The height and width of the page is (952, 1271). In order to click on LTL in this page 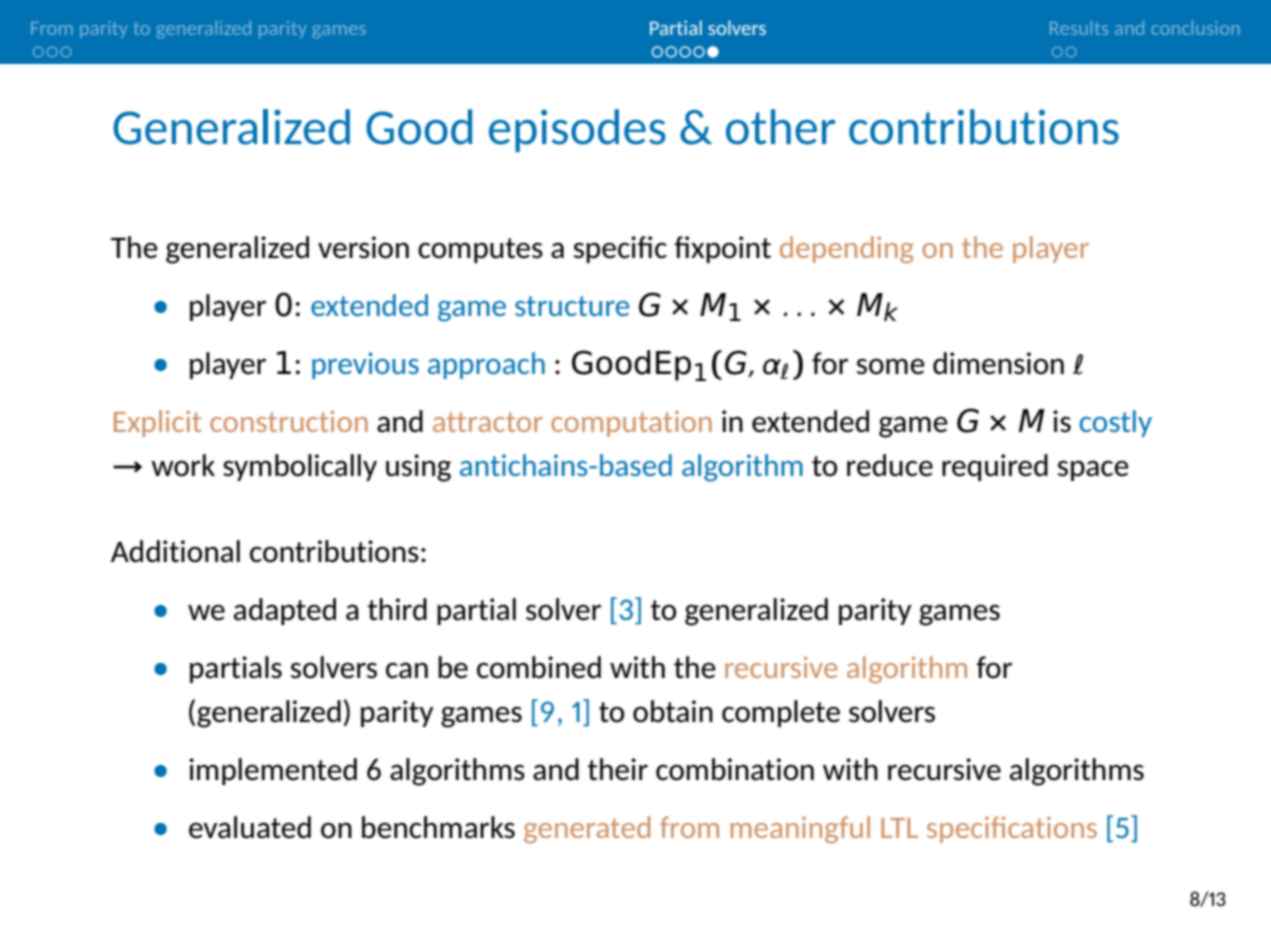, I will do `click(899, 828)`.
